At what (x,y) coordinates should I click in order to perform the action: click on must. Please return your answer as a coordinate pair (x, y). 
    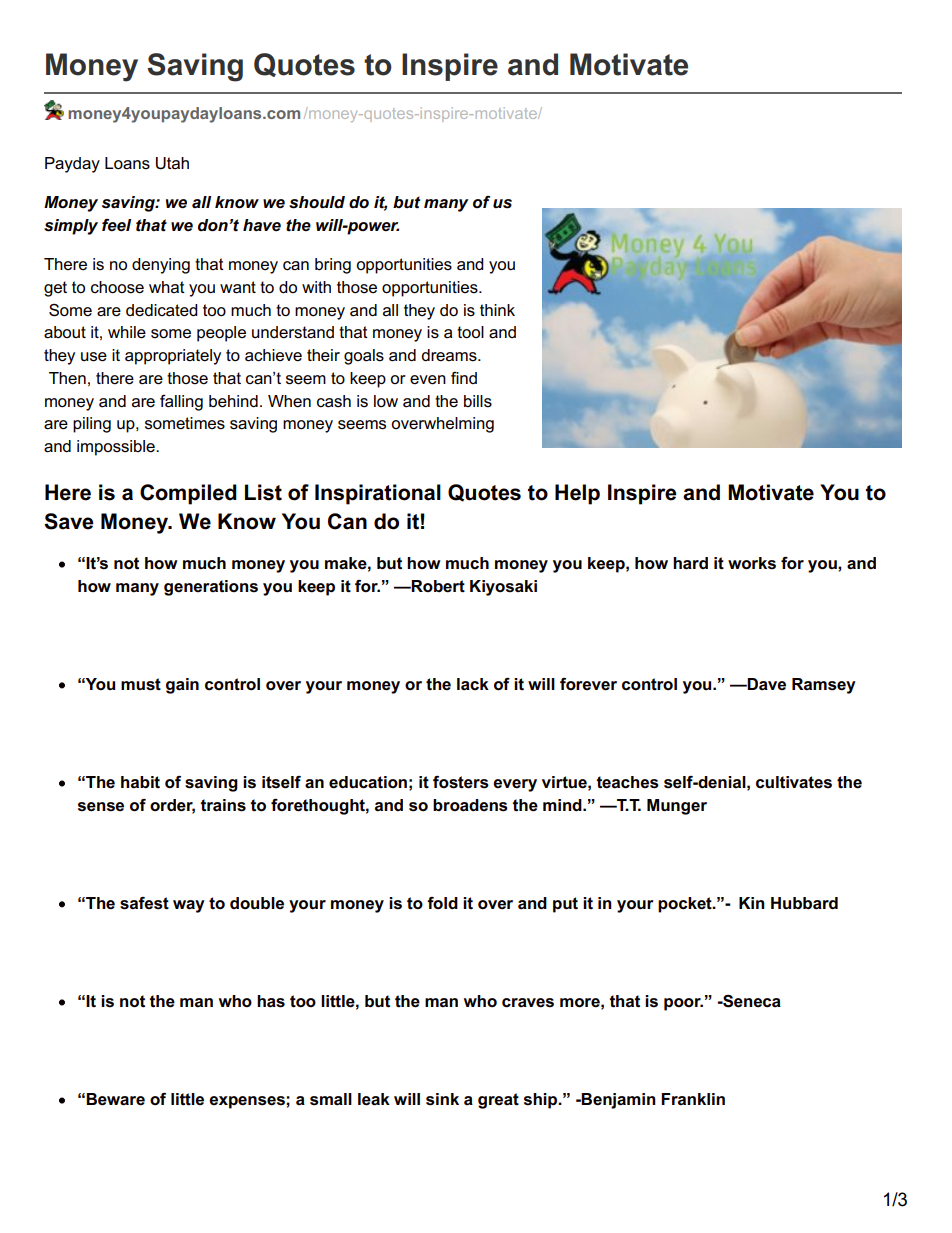
    Looking at the image, I should click on (141, 684).
